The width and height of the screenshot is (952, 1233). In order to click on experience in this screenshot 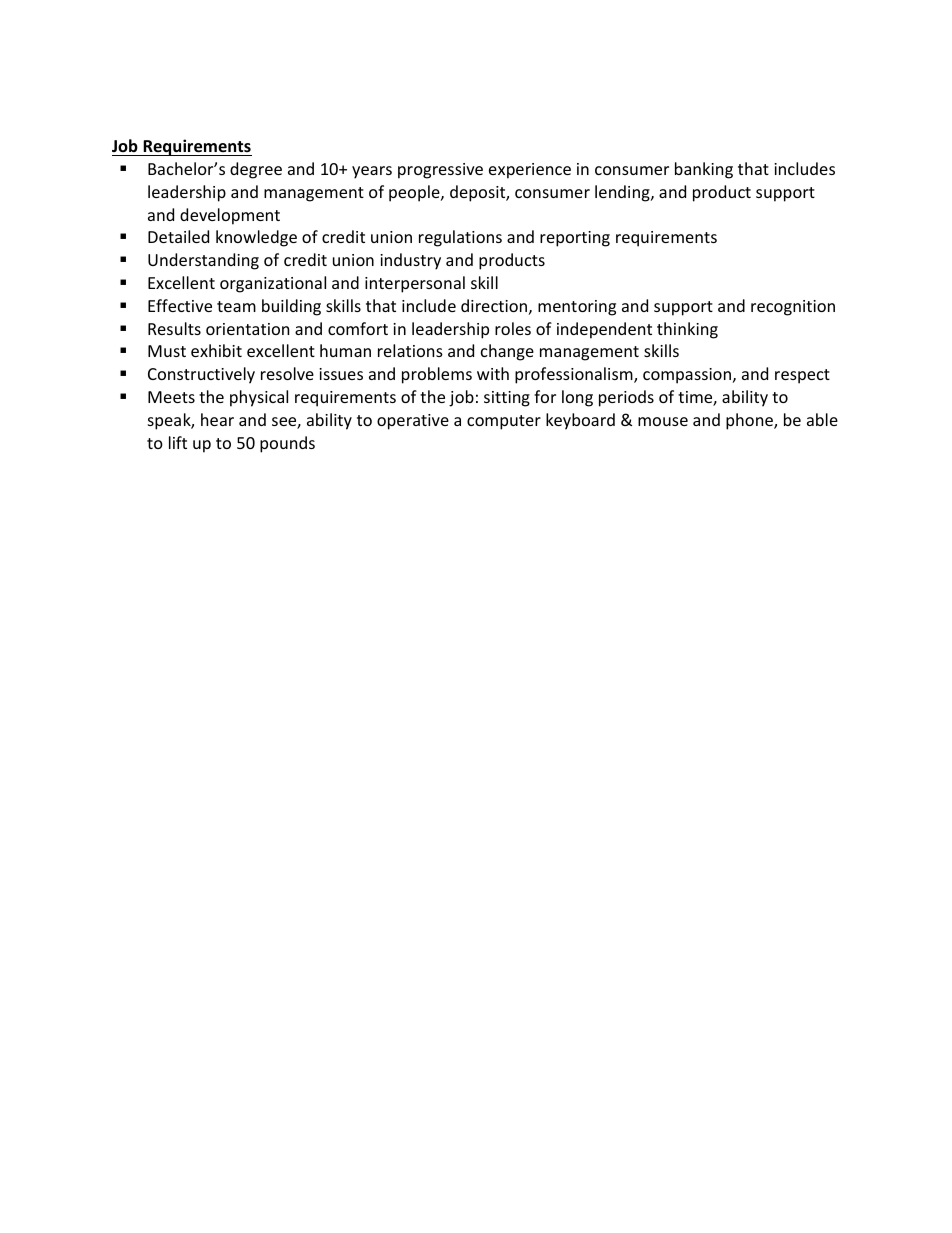, I will do `click(530, 171)`.
